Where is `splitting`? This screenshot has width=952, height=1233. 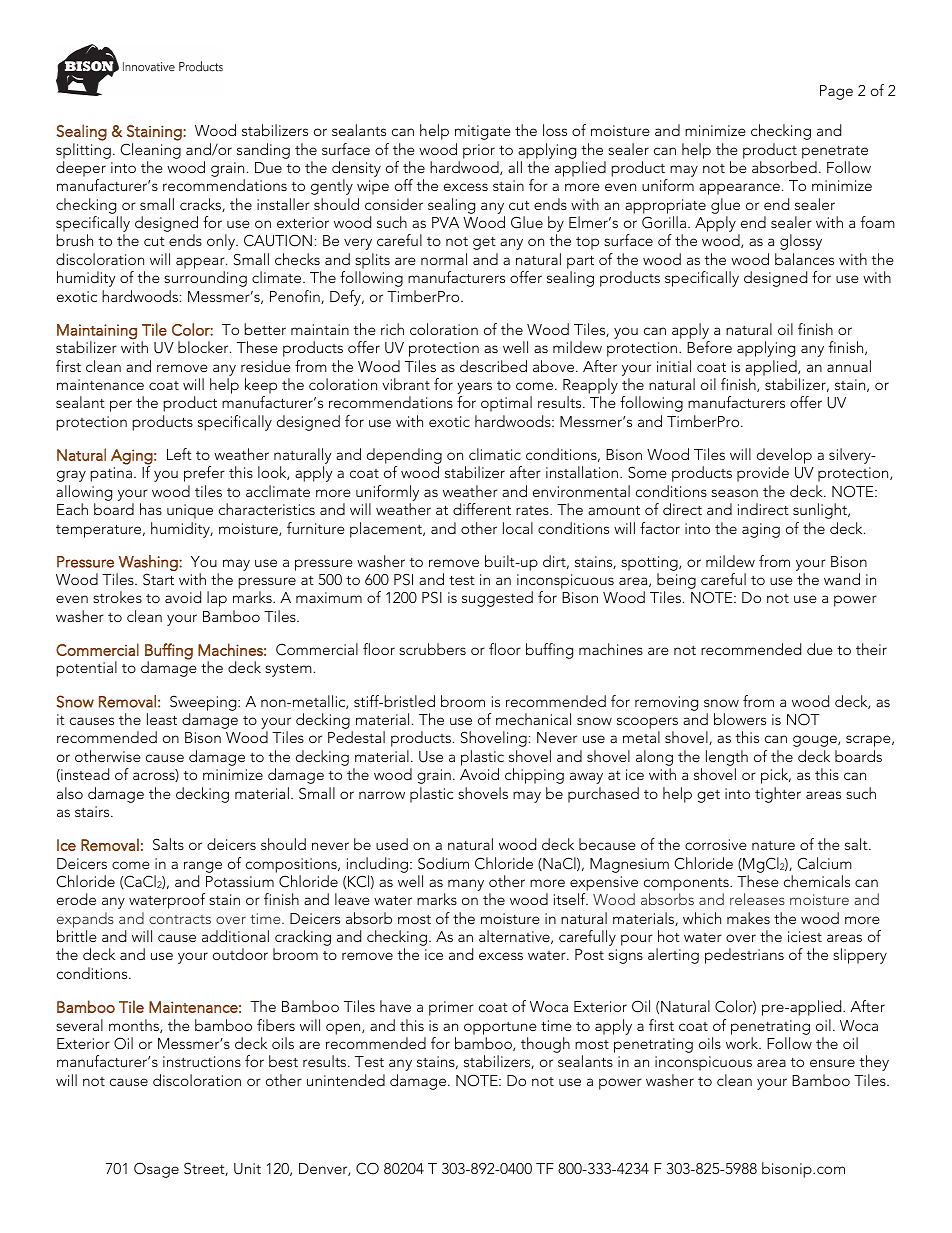
splitting is located at coordinates (83, 151).
